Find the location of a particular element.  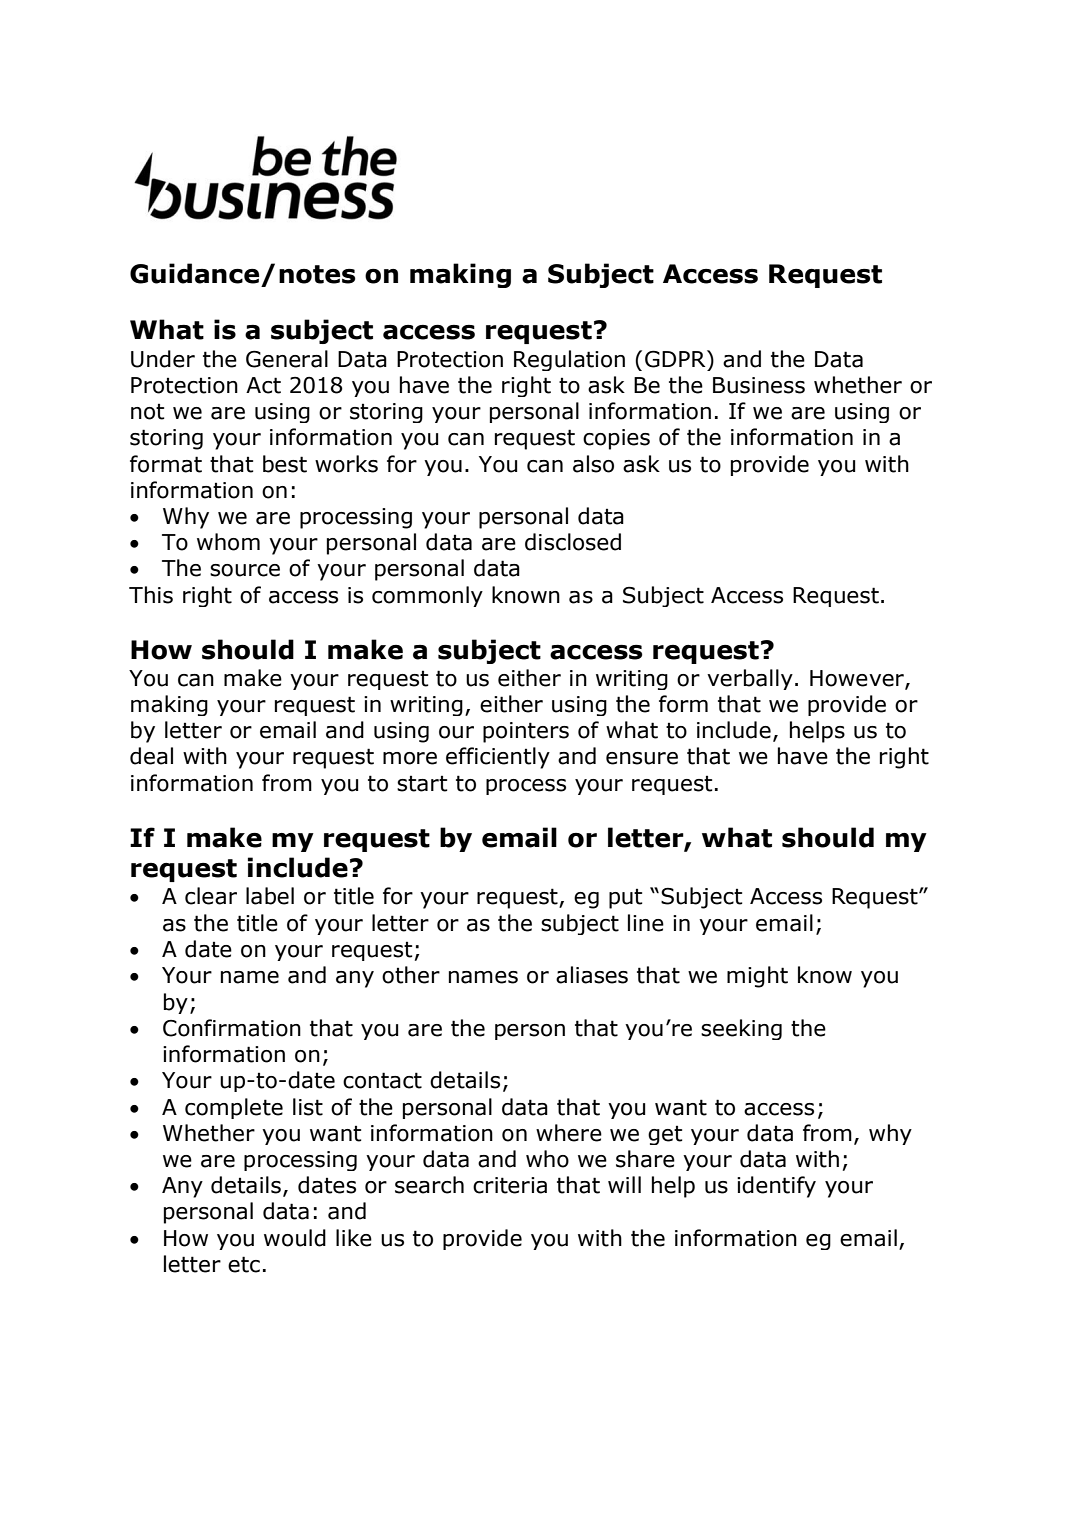

aliases is located at coordinates (592, 975).
